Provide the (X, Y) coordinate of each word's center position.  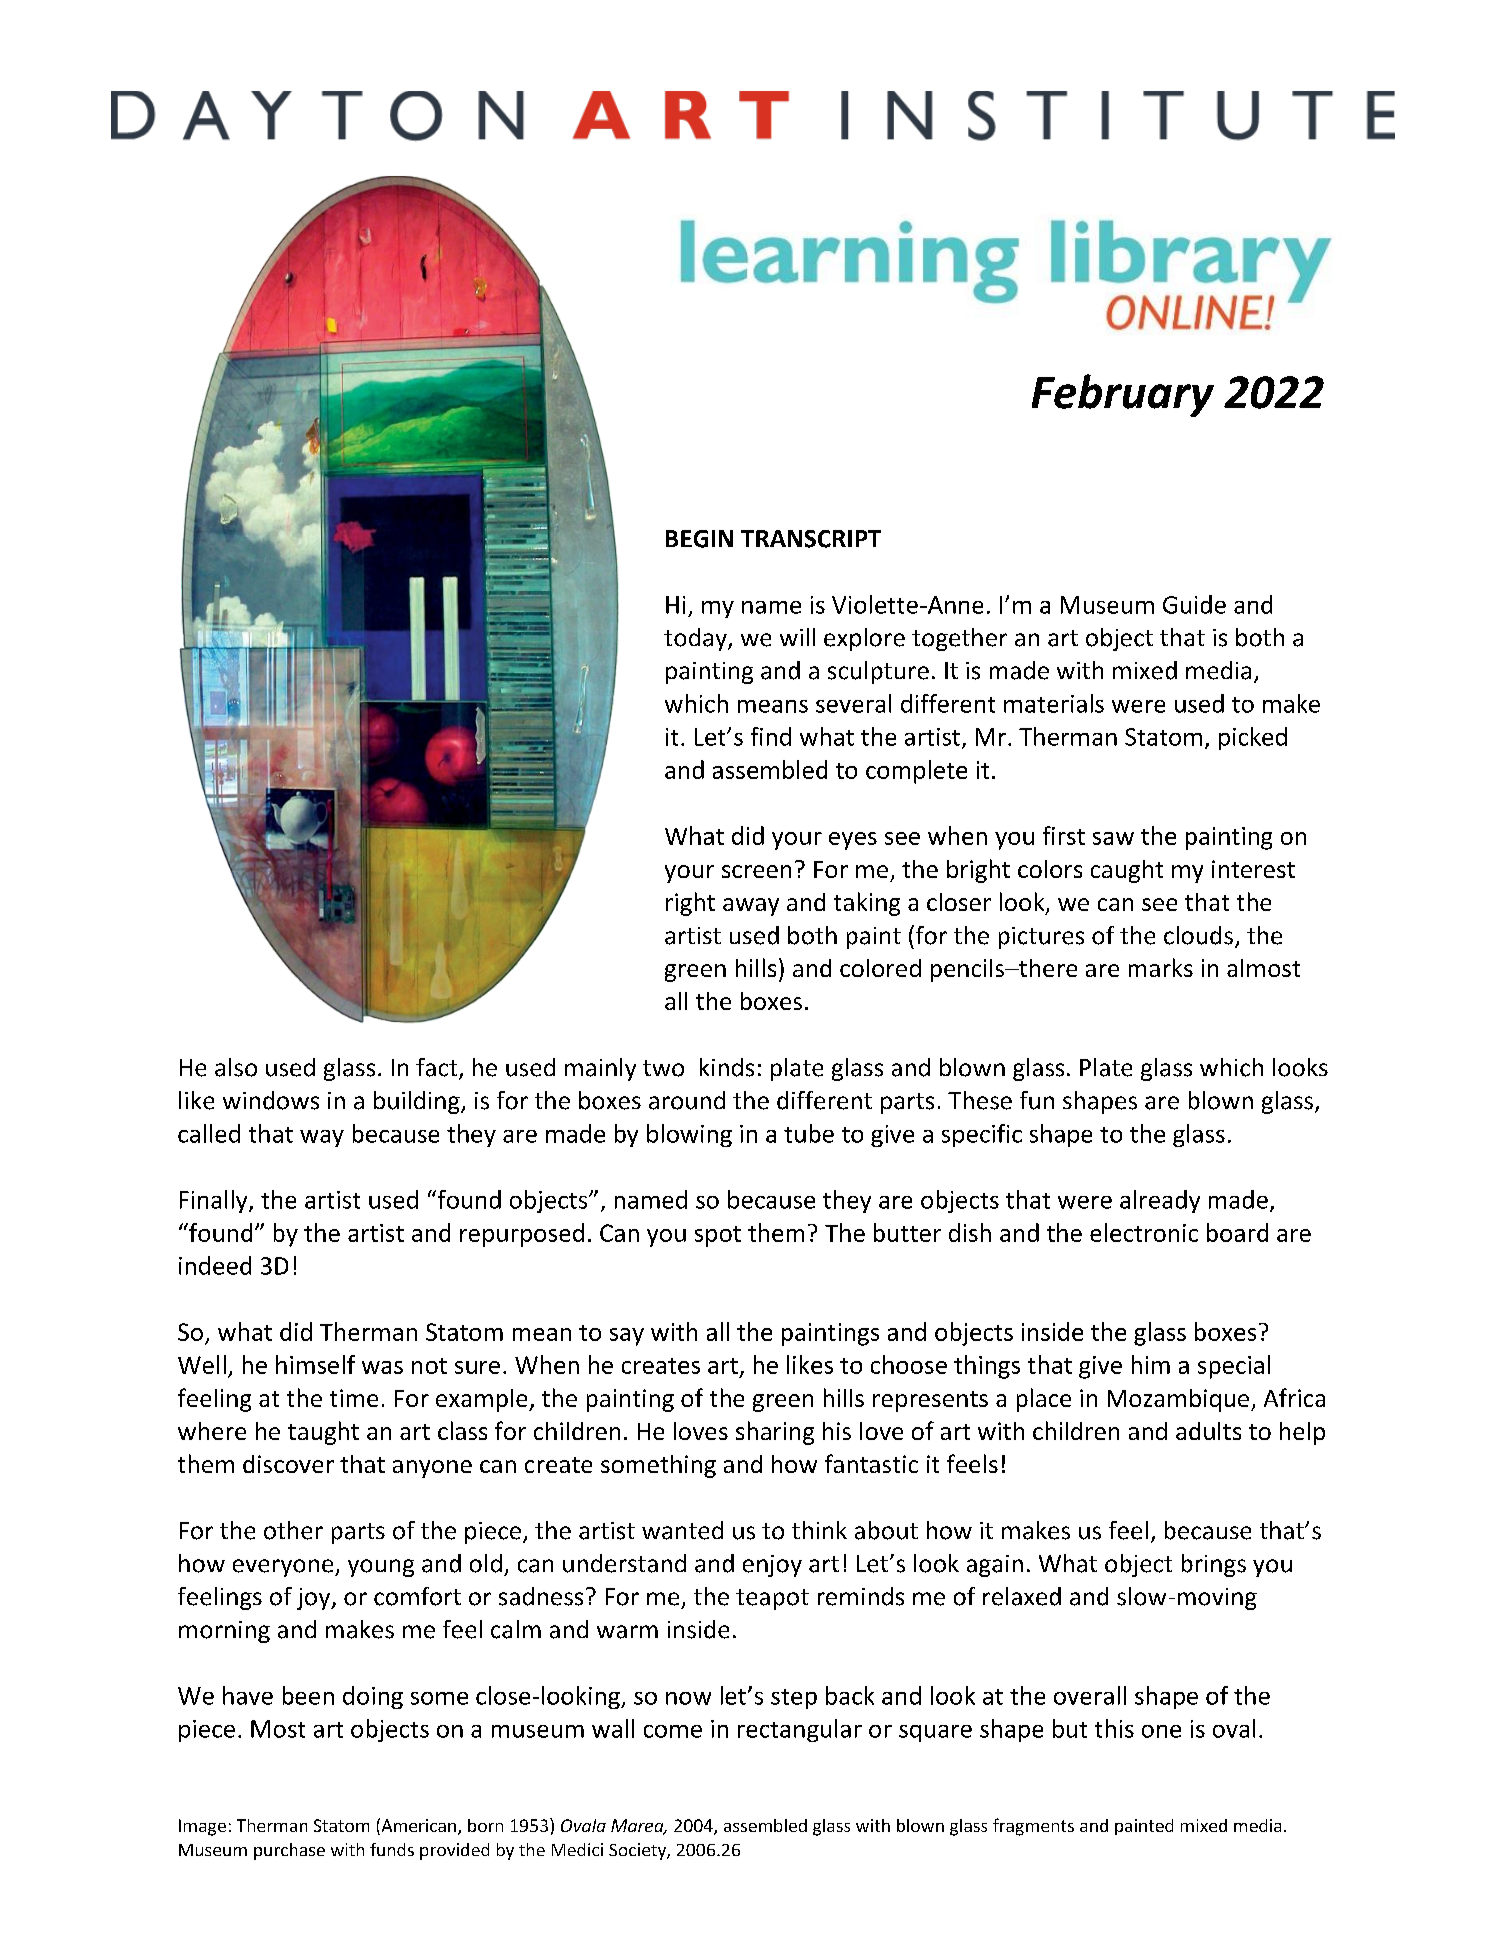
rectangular (800, 1730)
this (1114, 1728)
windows (271, 1100)
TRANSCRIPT (811, 539)
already (1160, 1201)
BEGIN (699, 539)
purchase (289, 1851)
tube (809, 1133)
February (1123, 395)
